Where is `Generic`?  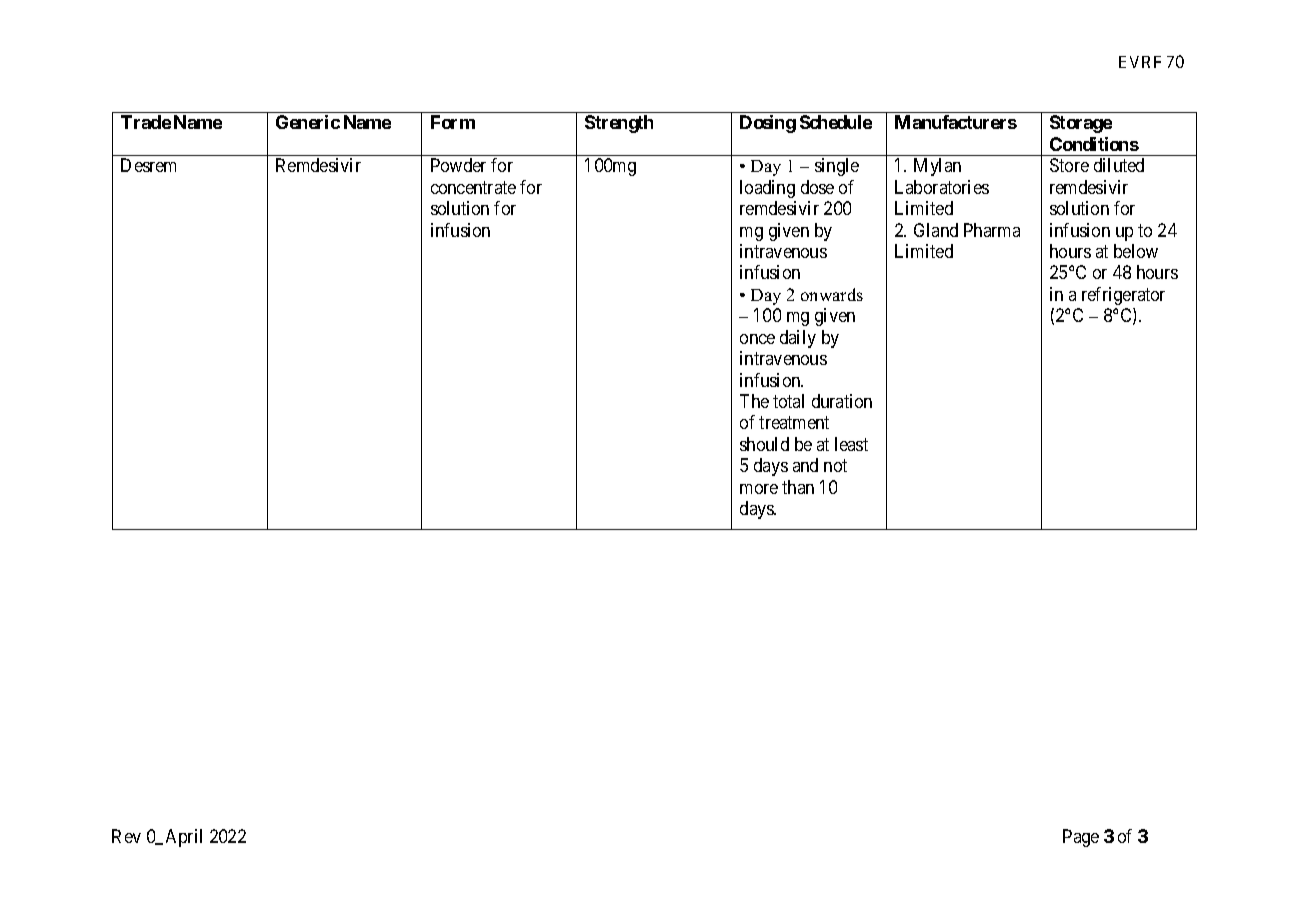
Generic is located at coordinates (308, 122).
